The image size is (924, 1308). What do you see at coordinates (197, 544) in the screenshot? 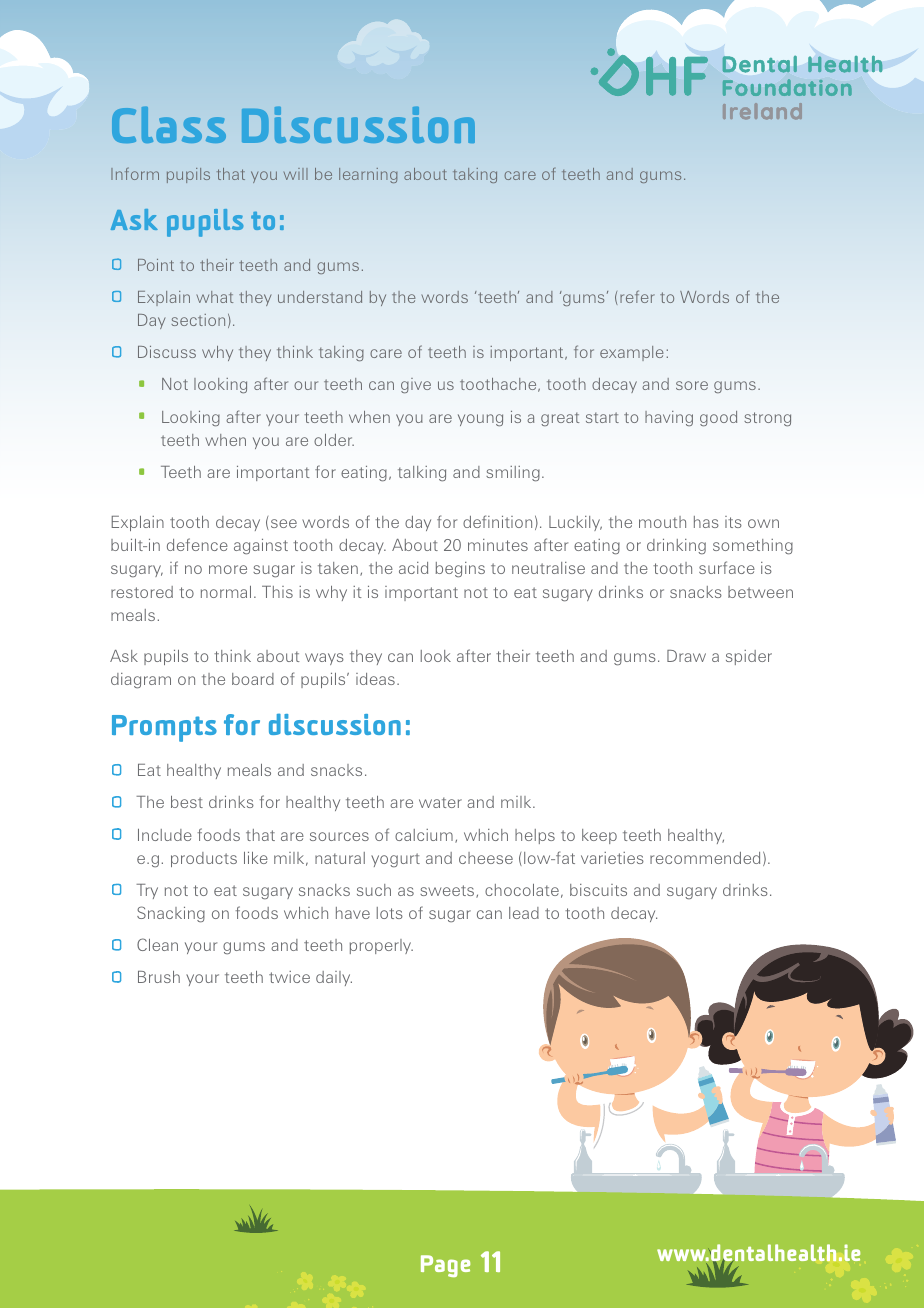
I see `defence` at bounding box center [197, 544].
